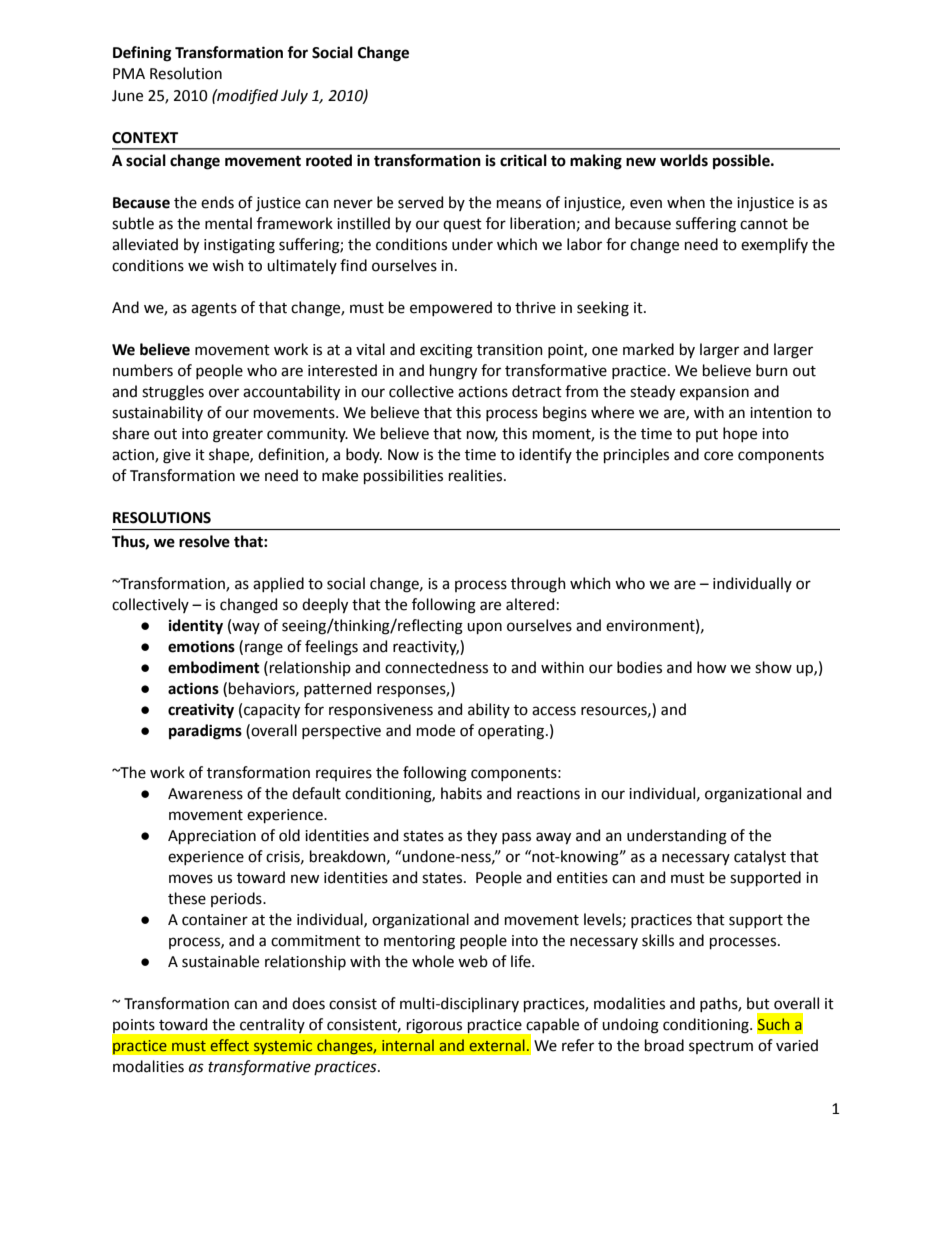  What do you see at coordinates (434, 1026) in the document?
I see `rigorous` at bounding box center [434, 1026].
